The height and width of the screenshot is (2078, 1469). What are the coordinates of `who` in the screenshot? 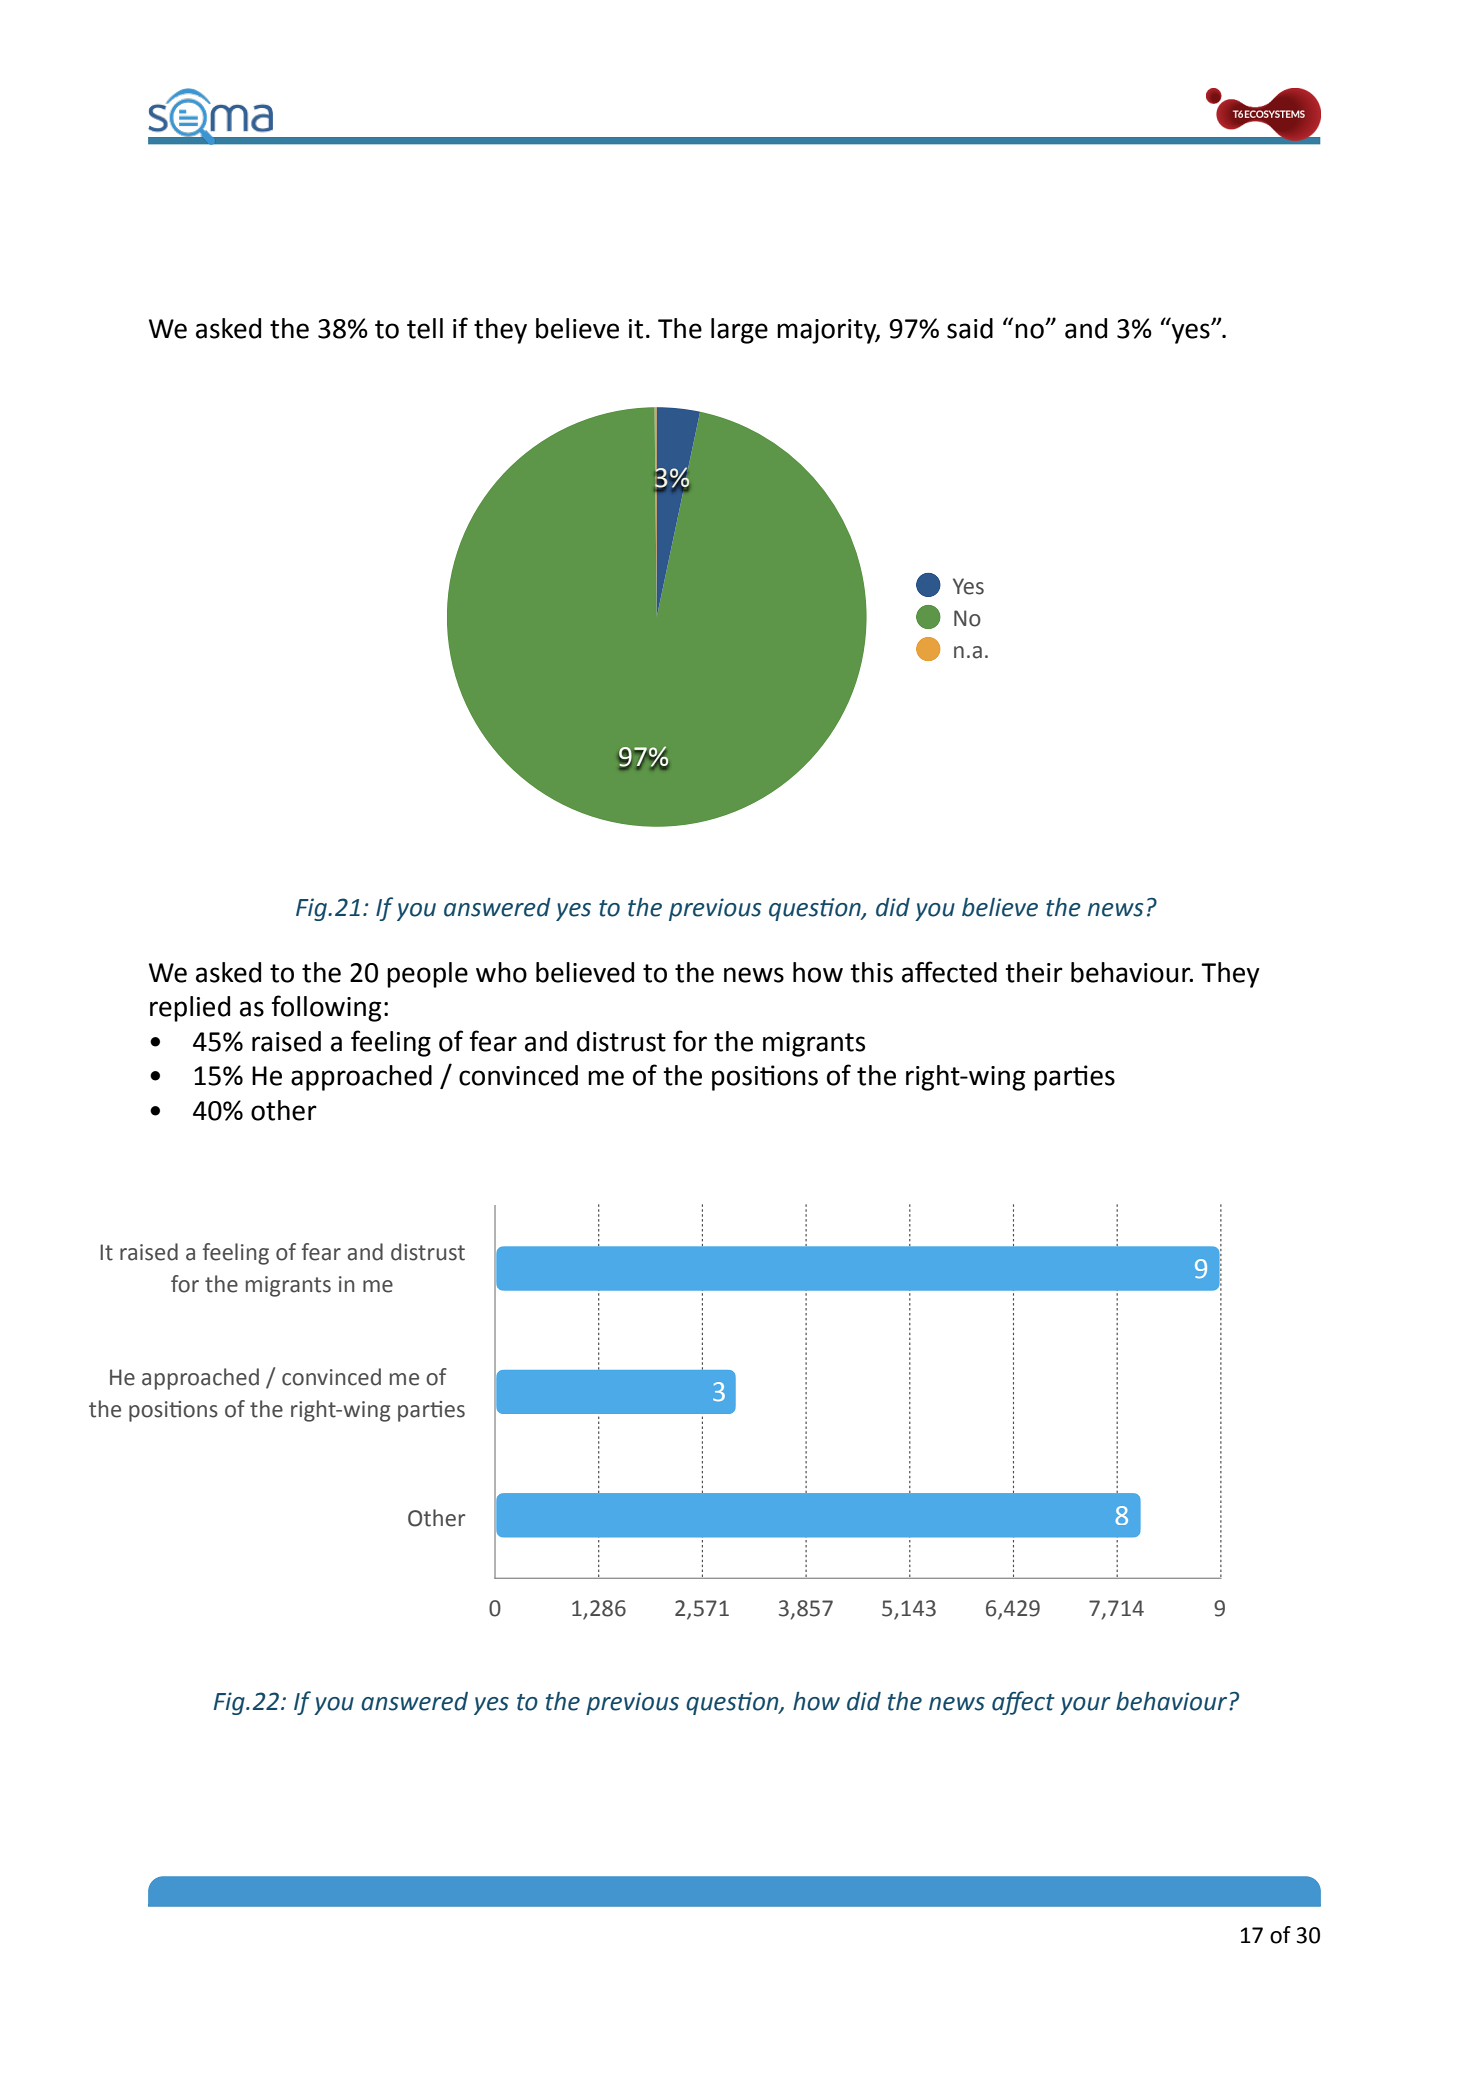 It's located at (501, 972).
